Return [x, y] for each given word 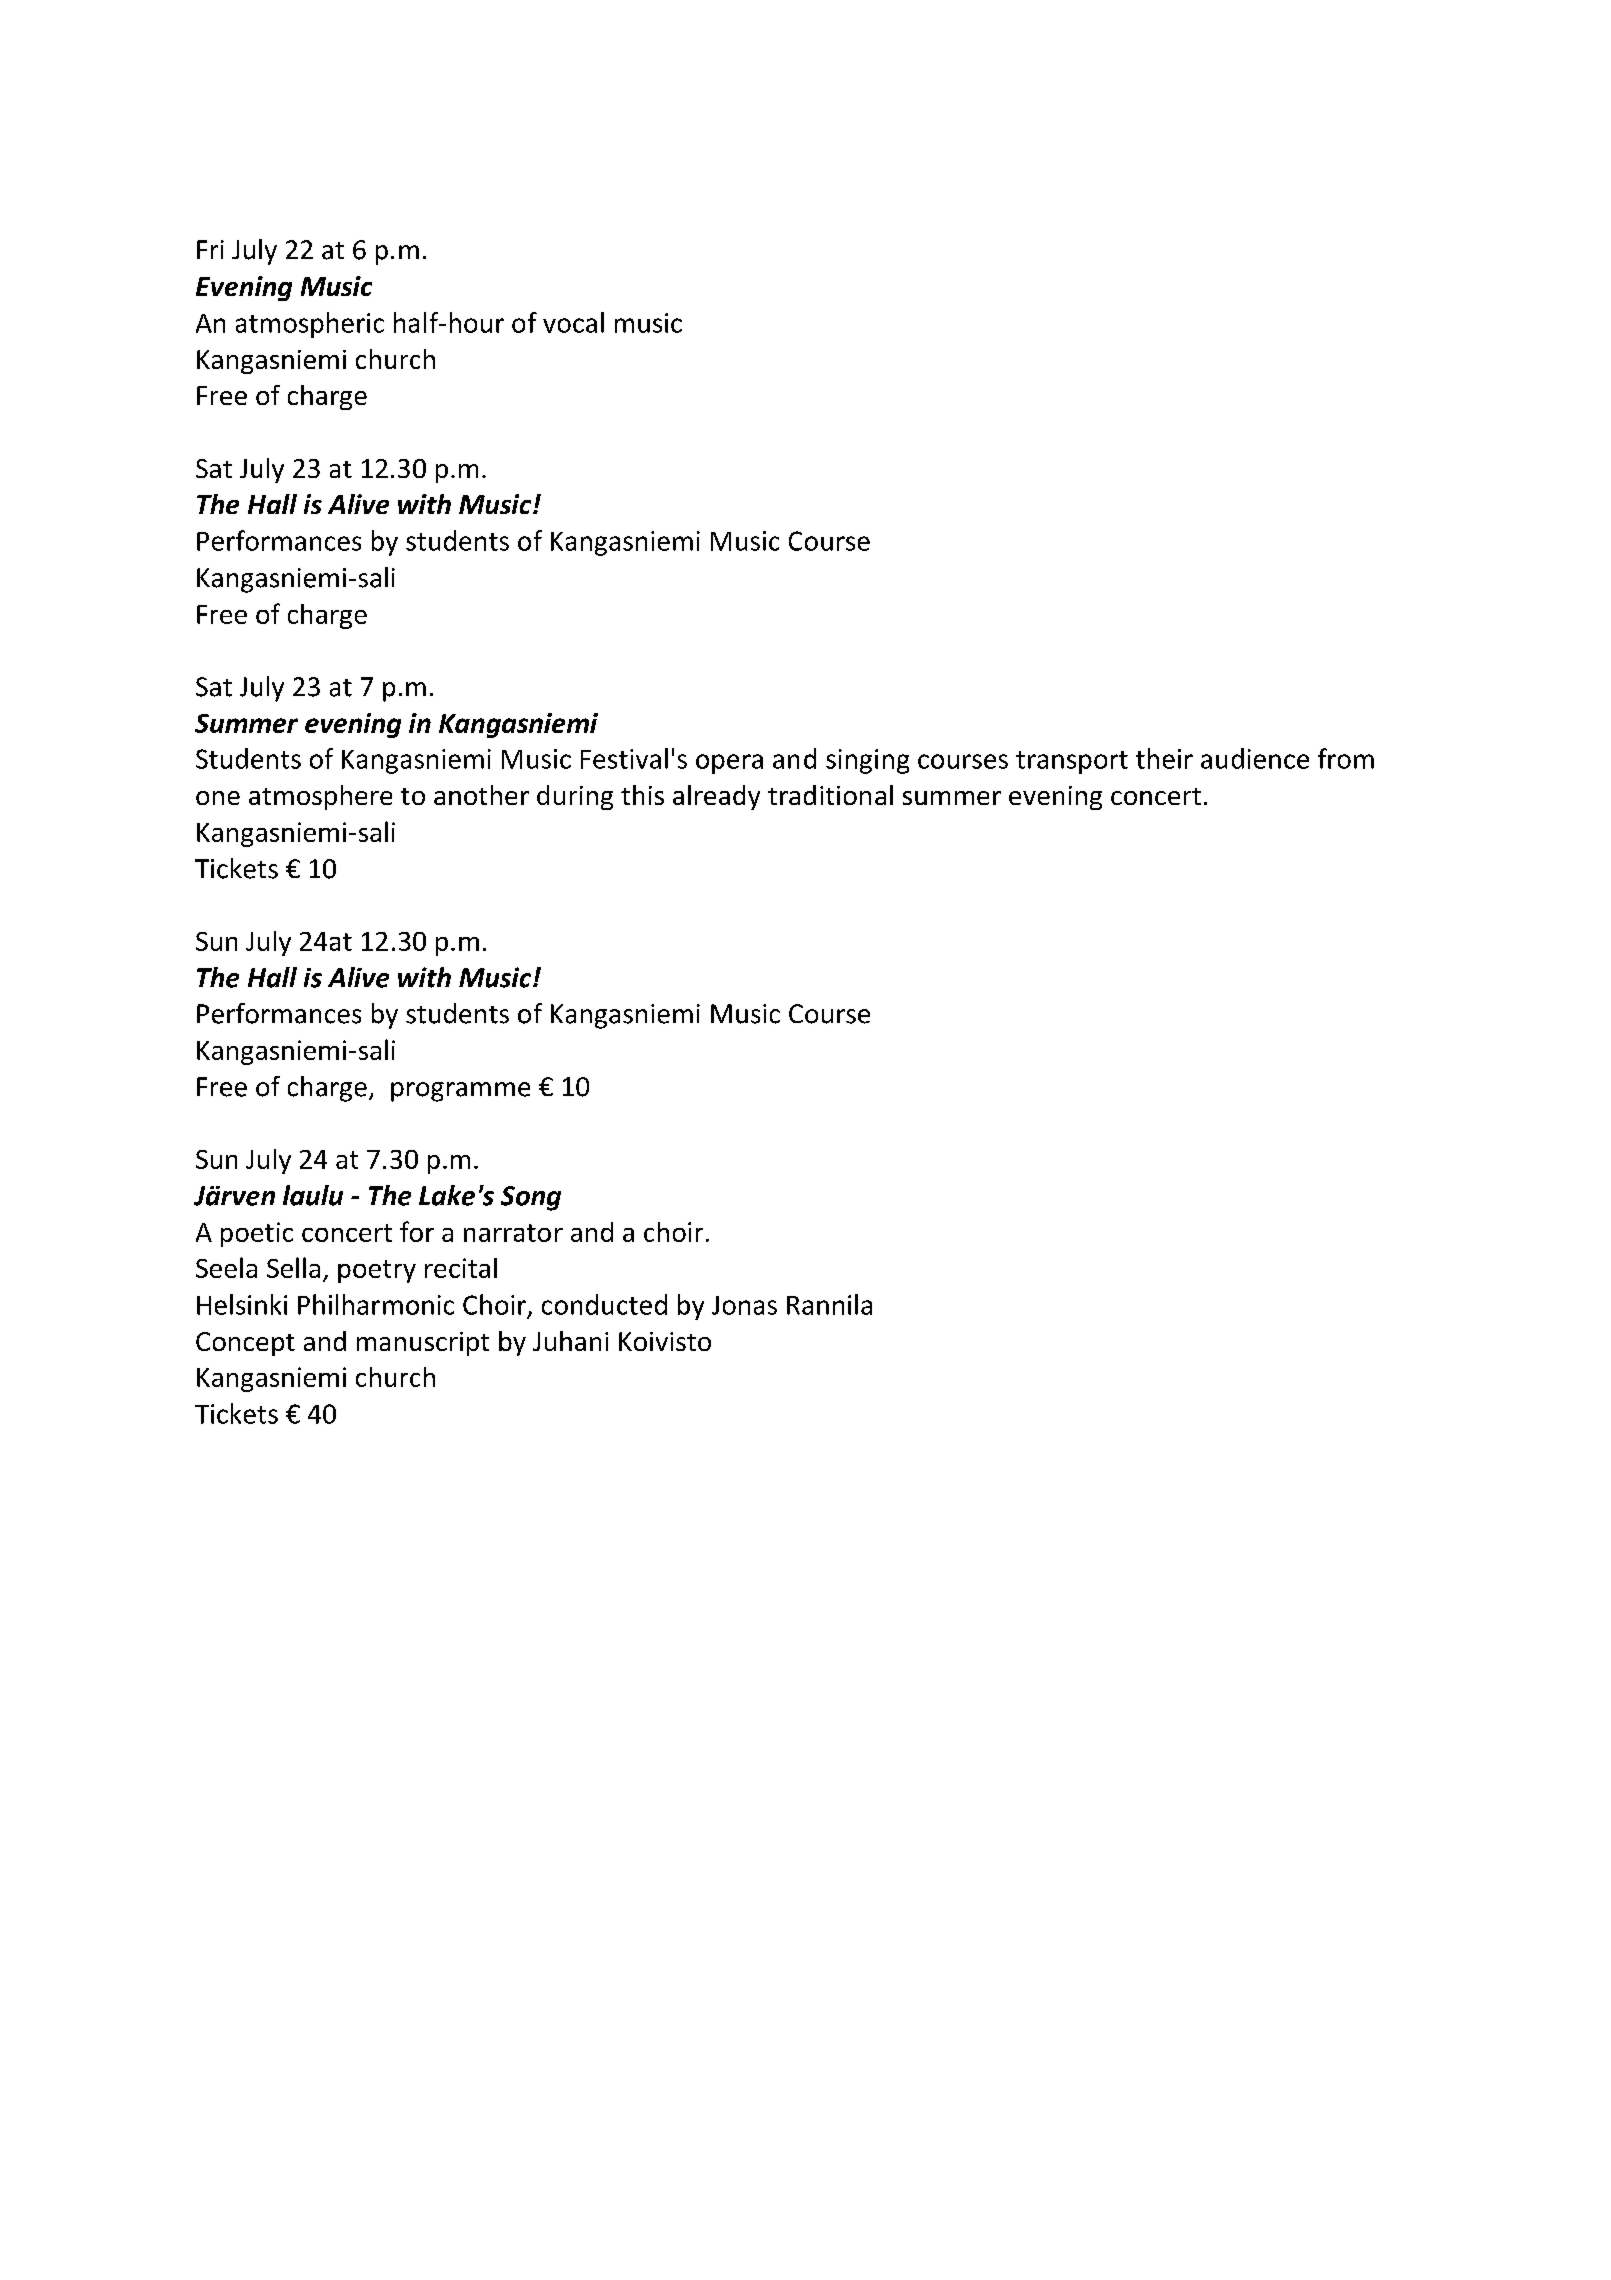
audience [1255, 758]
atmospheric [310, 325]
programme [460, 1092]
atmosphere [320, 797]
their [1164, 758]
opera [729, 764]
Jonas [744, 1305]
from [1346, 758]
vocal [573, 322]
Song [531, 1198]
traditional [830, 795]
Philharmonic [376, 1304]
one [218, 798]
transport [1072, 762]
